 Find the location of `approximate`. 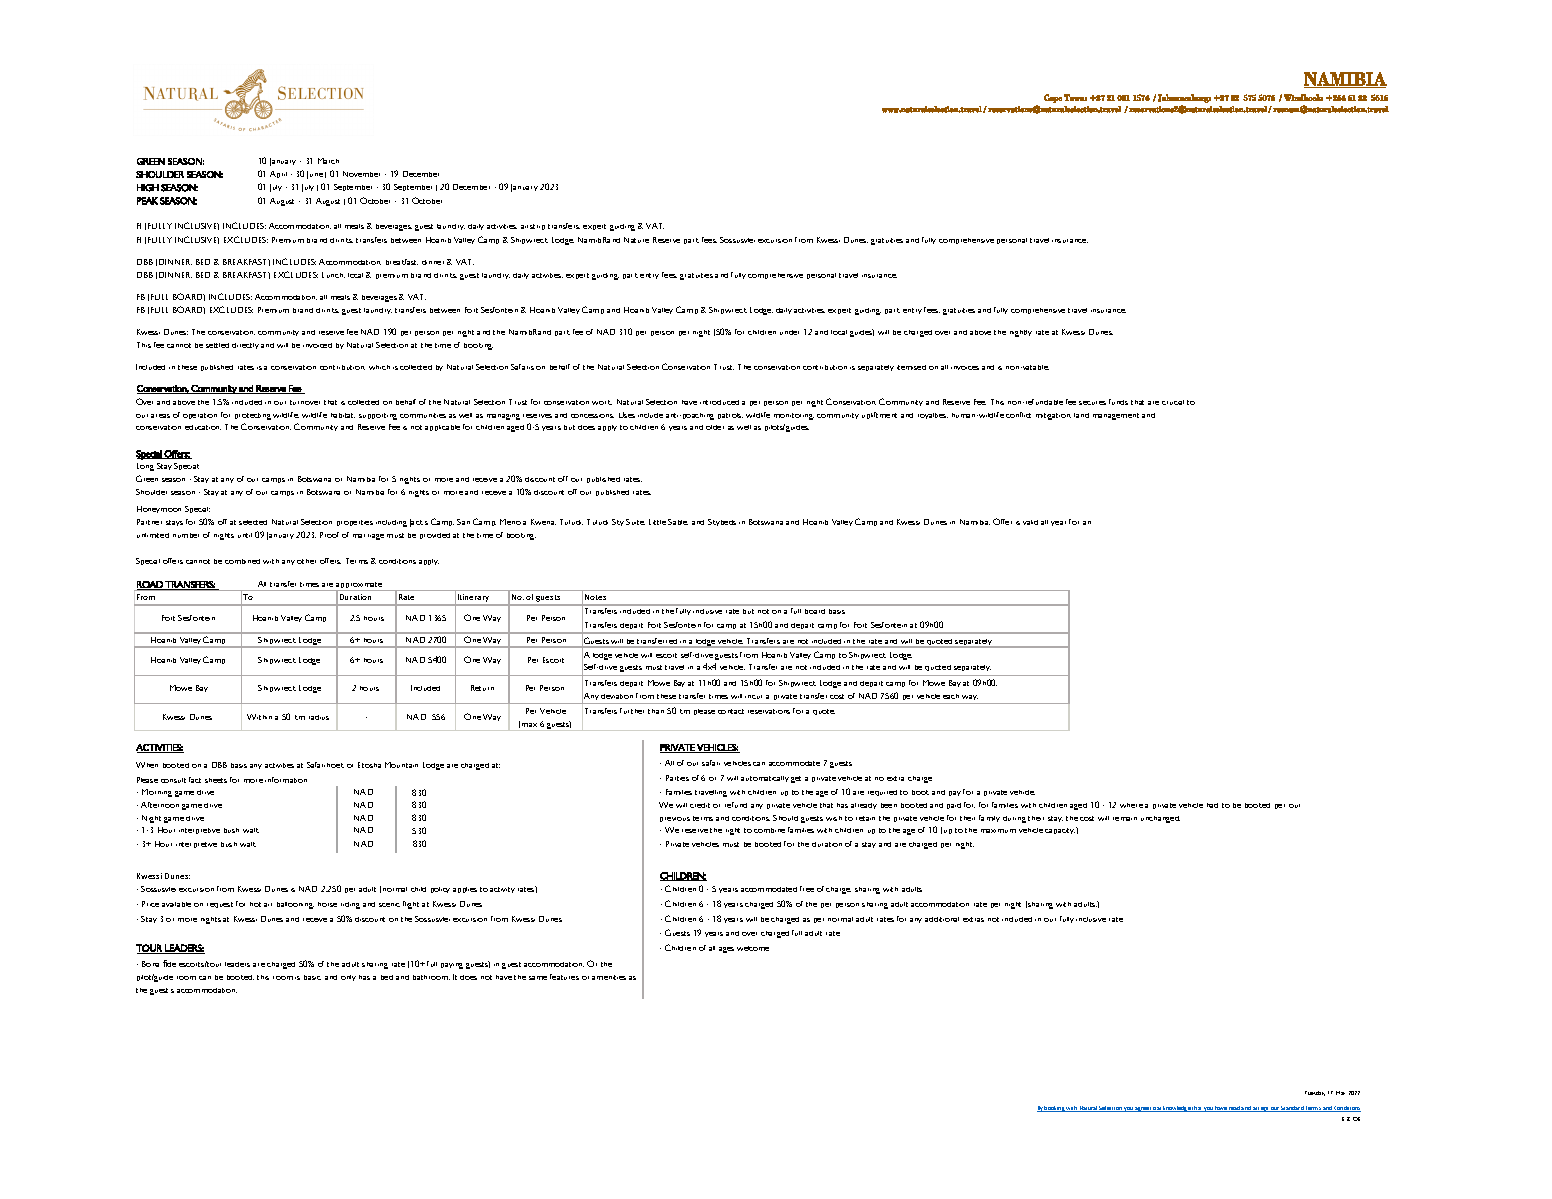

approximate is located at coordinates (360, 587).
